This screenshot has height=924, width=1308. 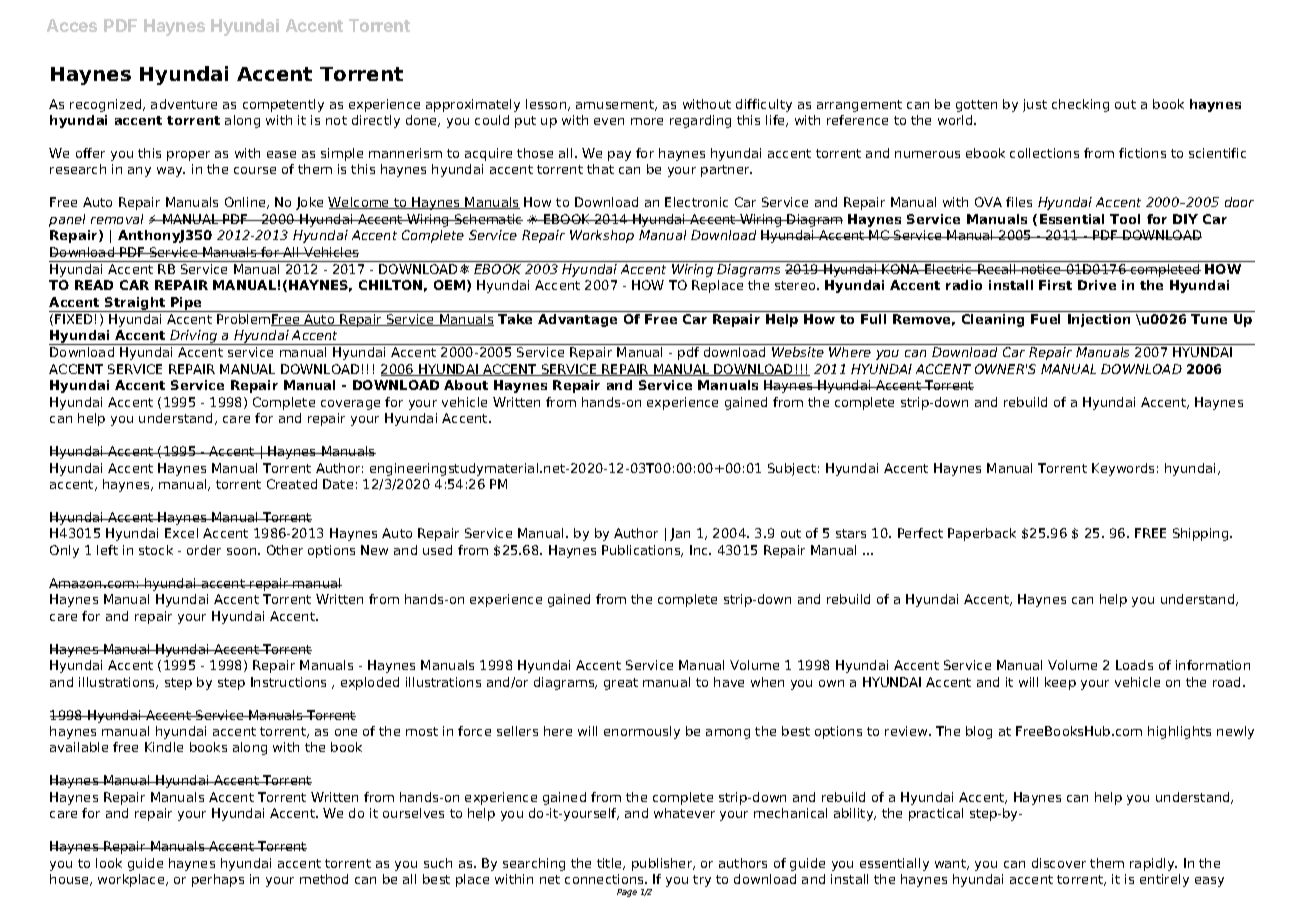 What do you see at coordinates (577, 320) in the screenshot?
I see `Advantage` at bounding box center [577, 320].
